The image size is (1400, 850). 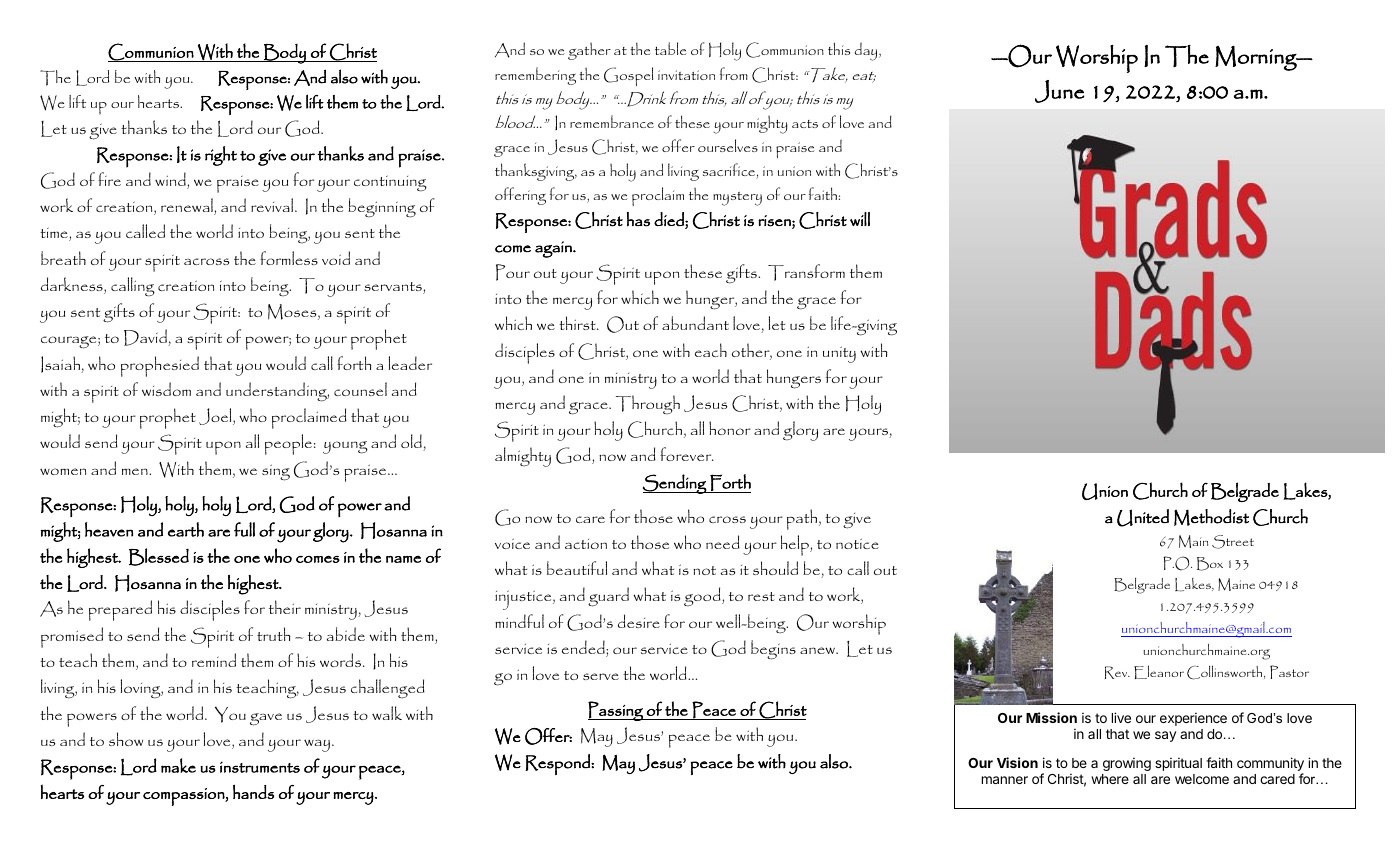 What do you see at coordinates (648, 405) in the image?
I see `Through` at bounding box center [648, 405].
